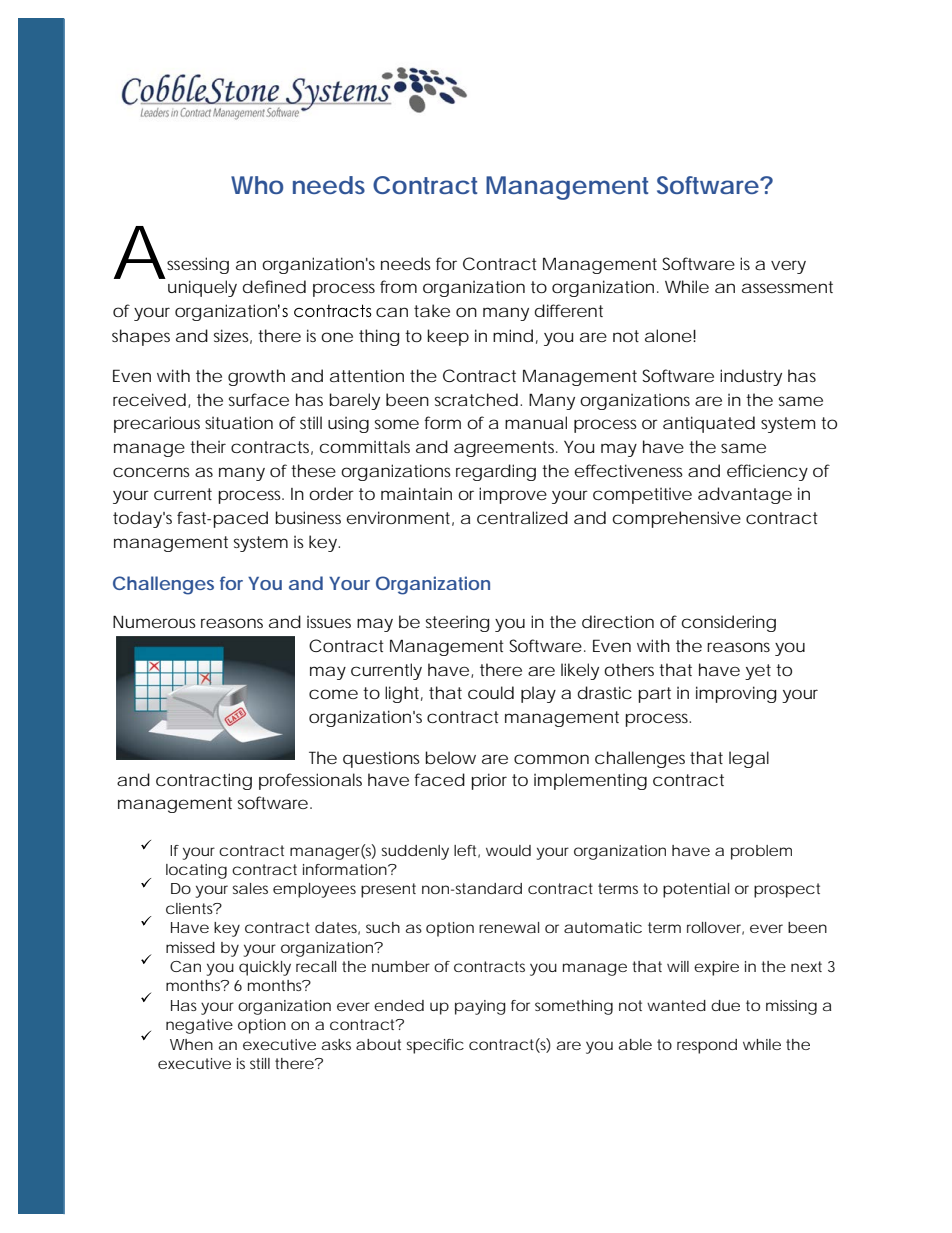 The height and width of the screenshot is (1233, 952). I want to click on professionals, so click(310, 781).
